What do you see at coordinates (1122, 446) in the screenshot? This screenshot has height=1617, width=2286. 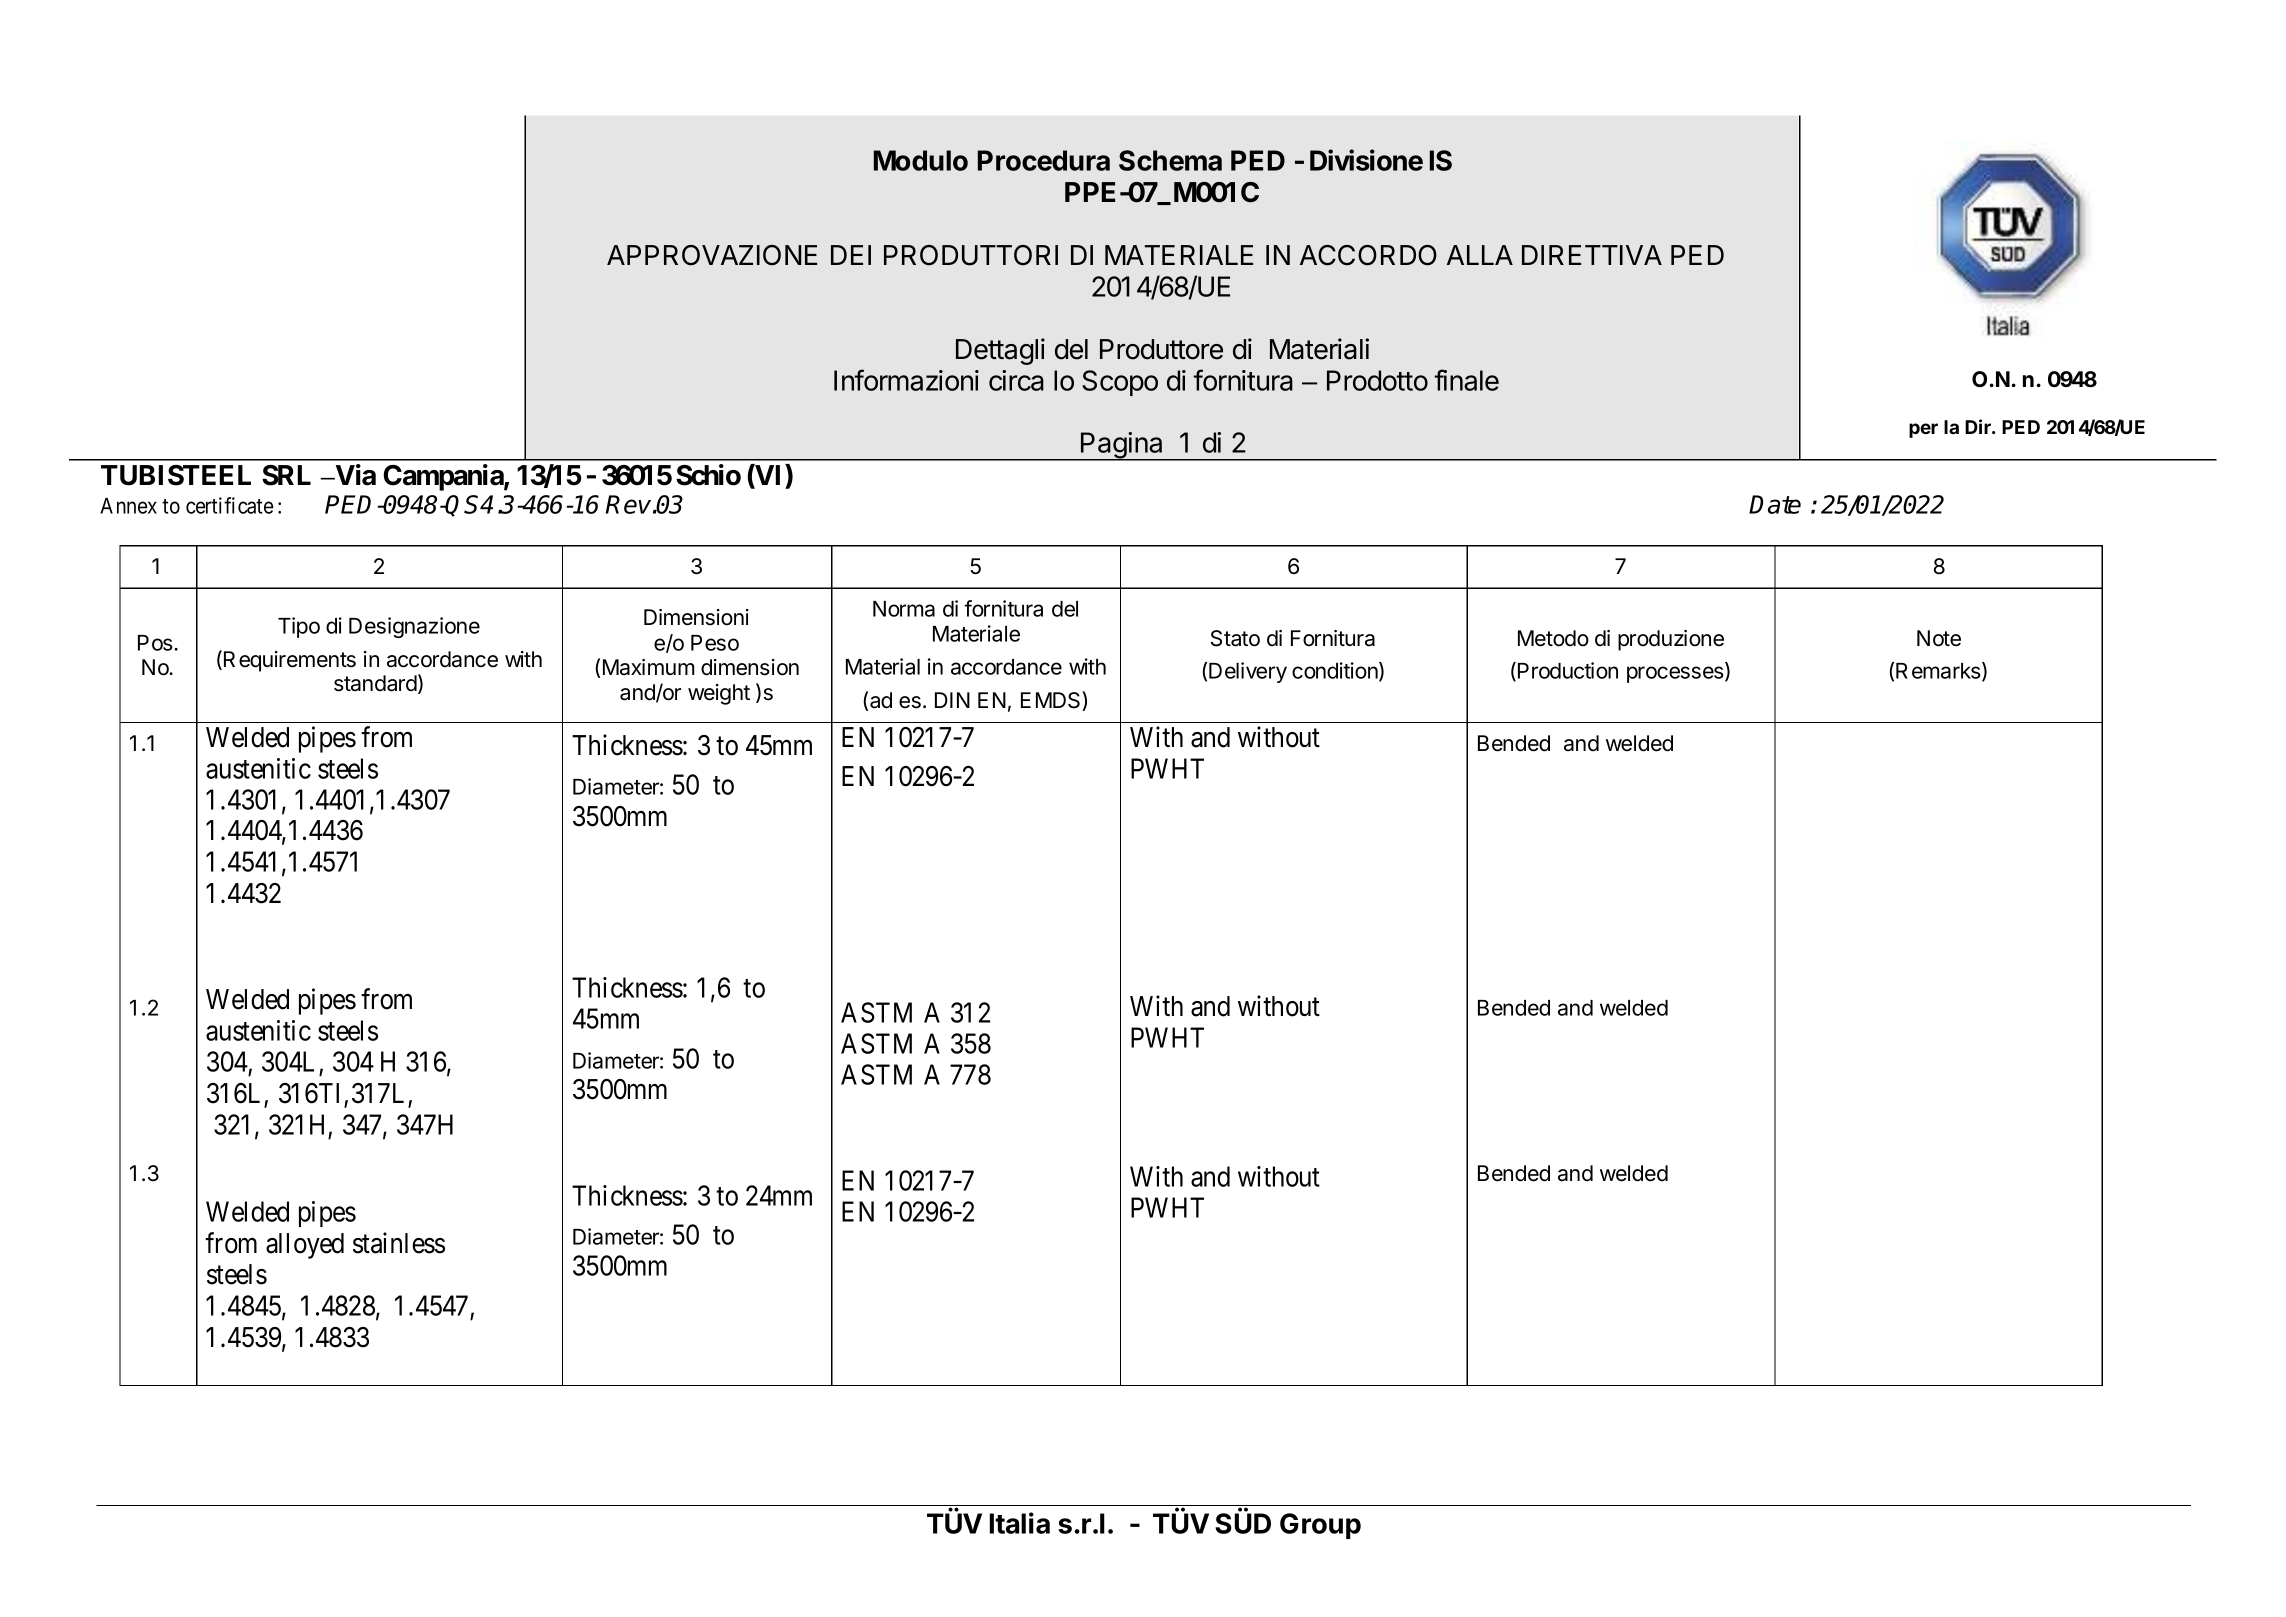 I see `Pagina` at bounding box center [1122, 446].
